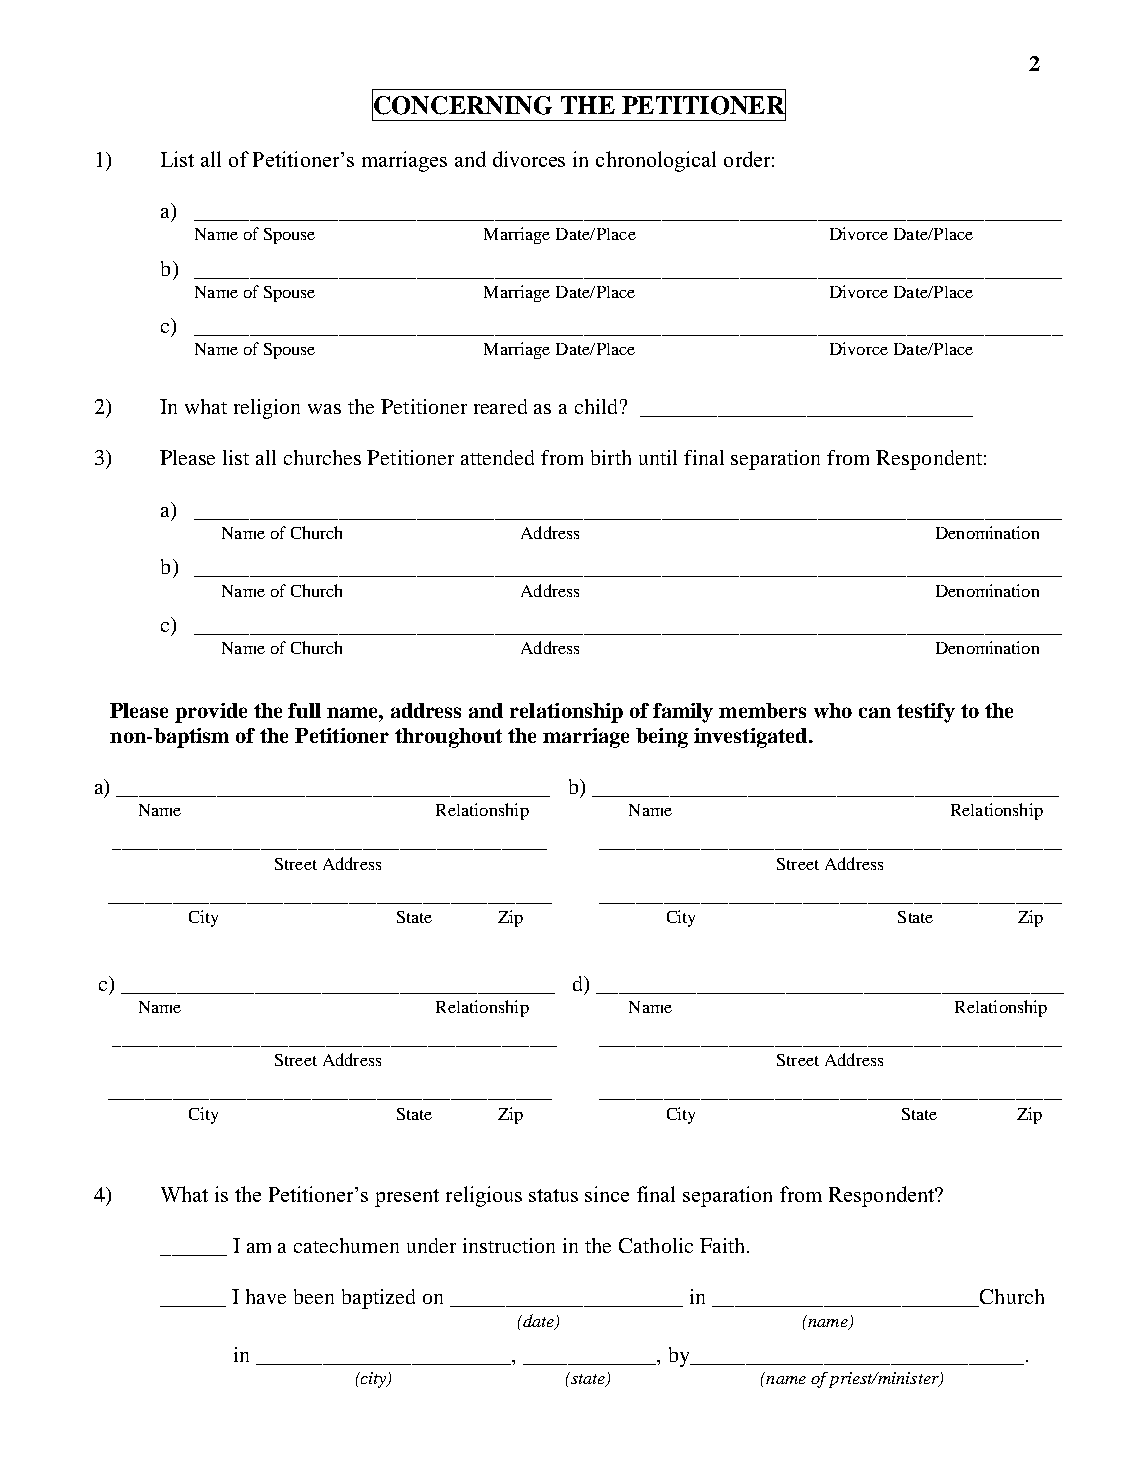 The image size is (1136, 1470). I want to click on was, so click(324, 409).
